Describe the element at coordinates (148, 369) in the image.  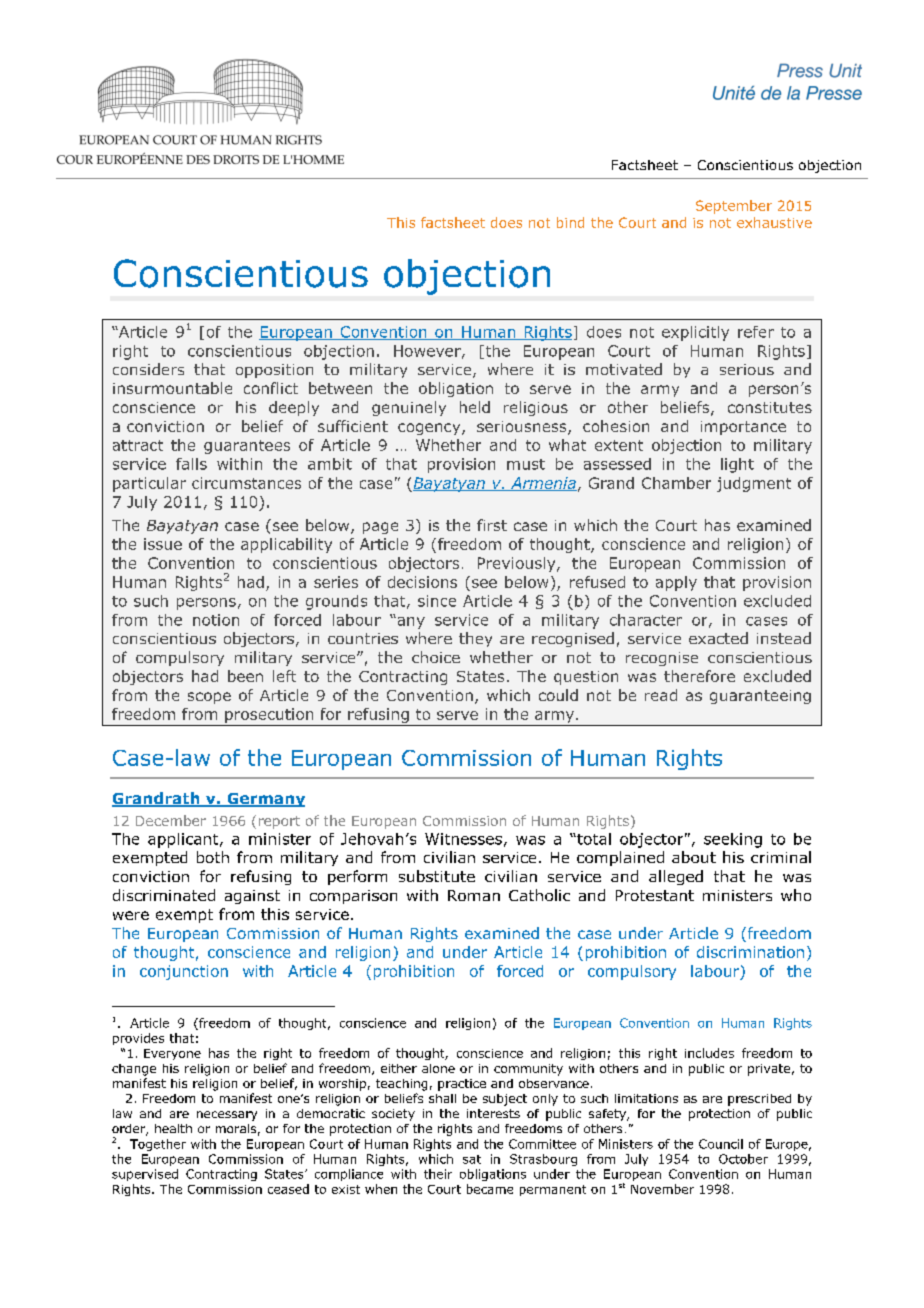
I see `considers` at that location.
